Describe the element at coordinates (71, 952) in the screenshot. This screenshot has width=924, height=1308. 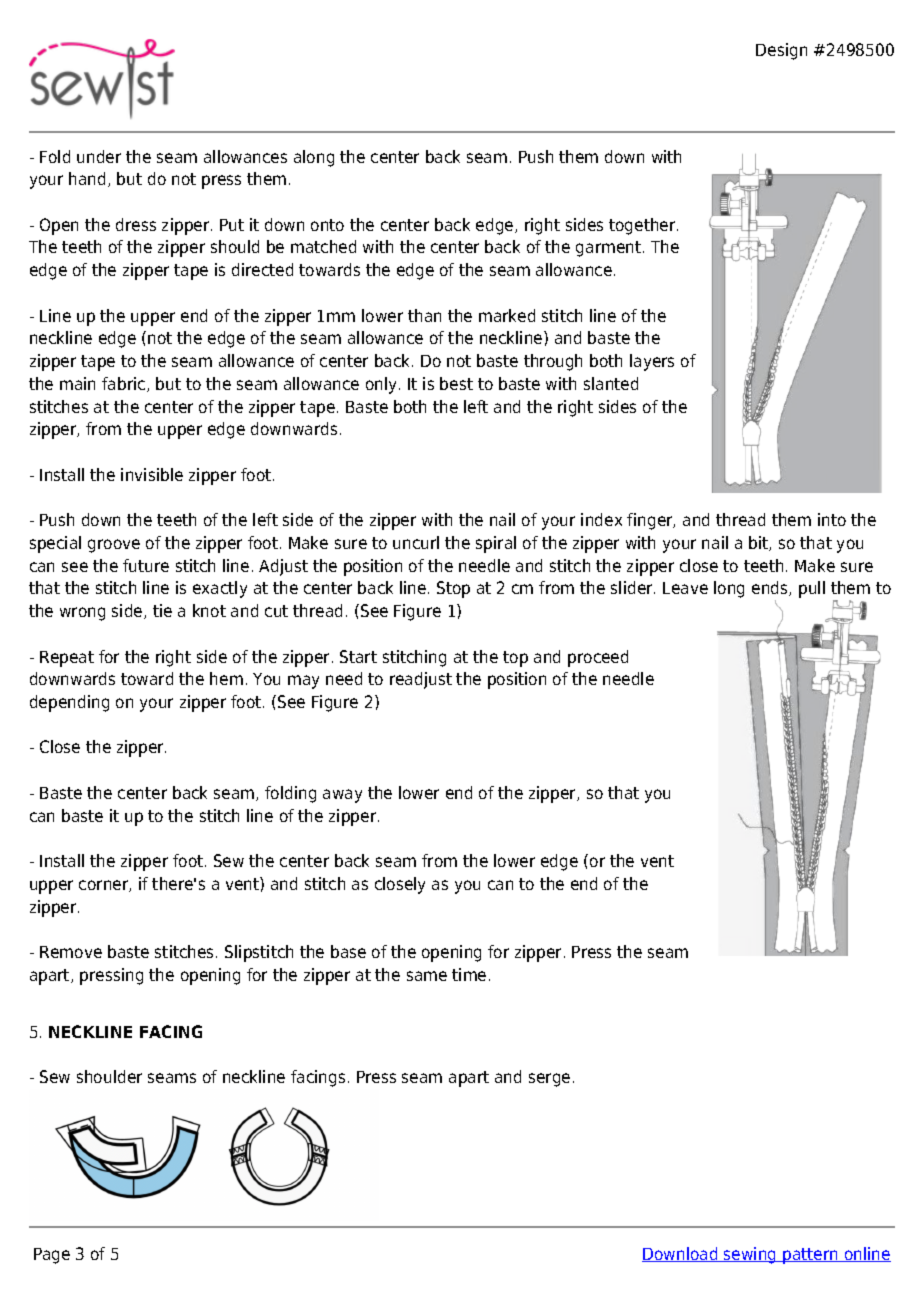
I see `Remove` at that location.
